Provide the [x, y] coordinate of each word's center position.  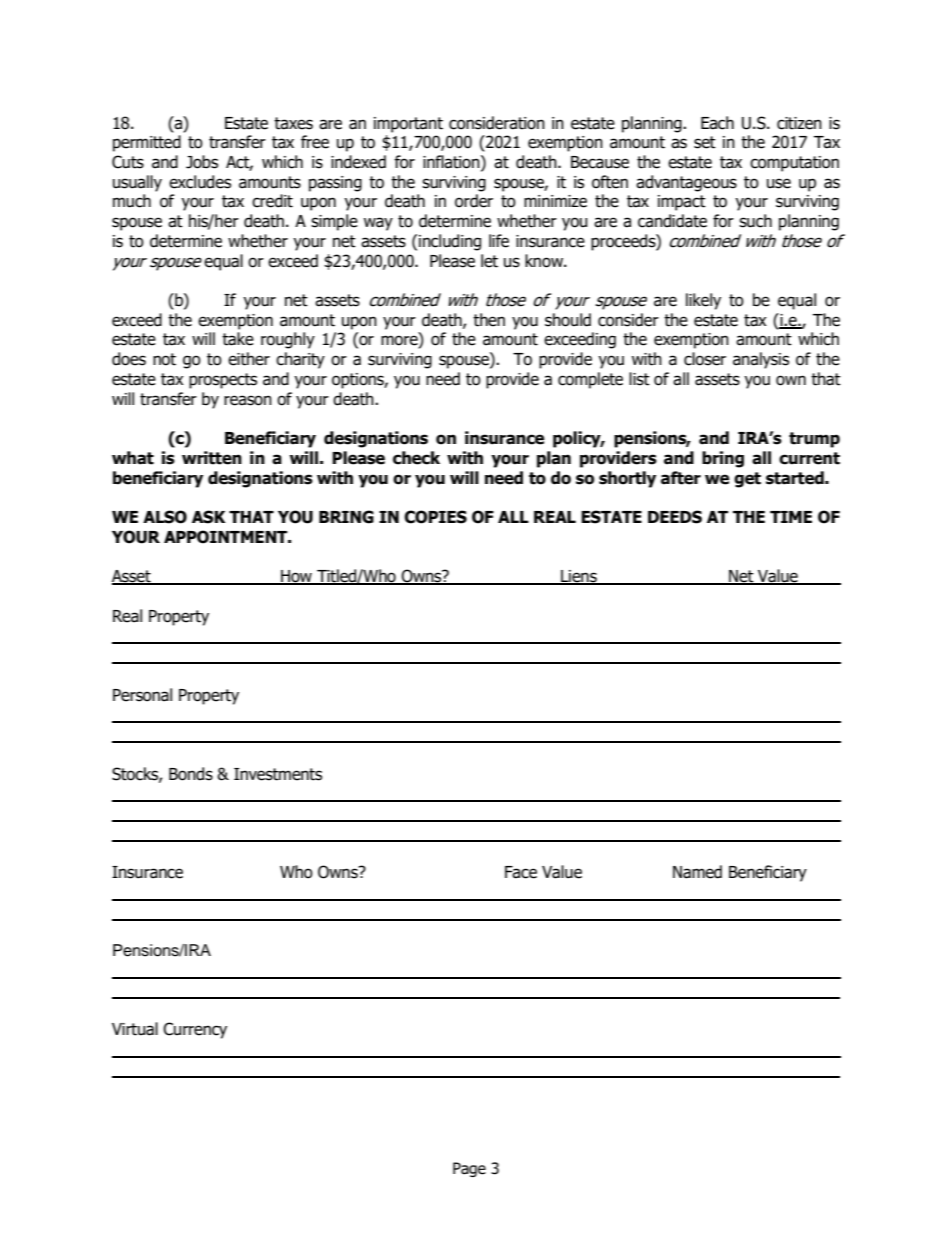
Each [717, 123]
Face [521, 872]
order [474, 201]
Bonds [191, 774]
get [747, 480]
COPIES [435, 517]
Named [697, 872]
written [212, 458]
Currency [195, 1030]
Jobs [202, 162]
